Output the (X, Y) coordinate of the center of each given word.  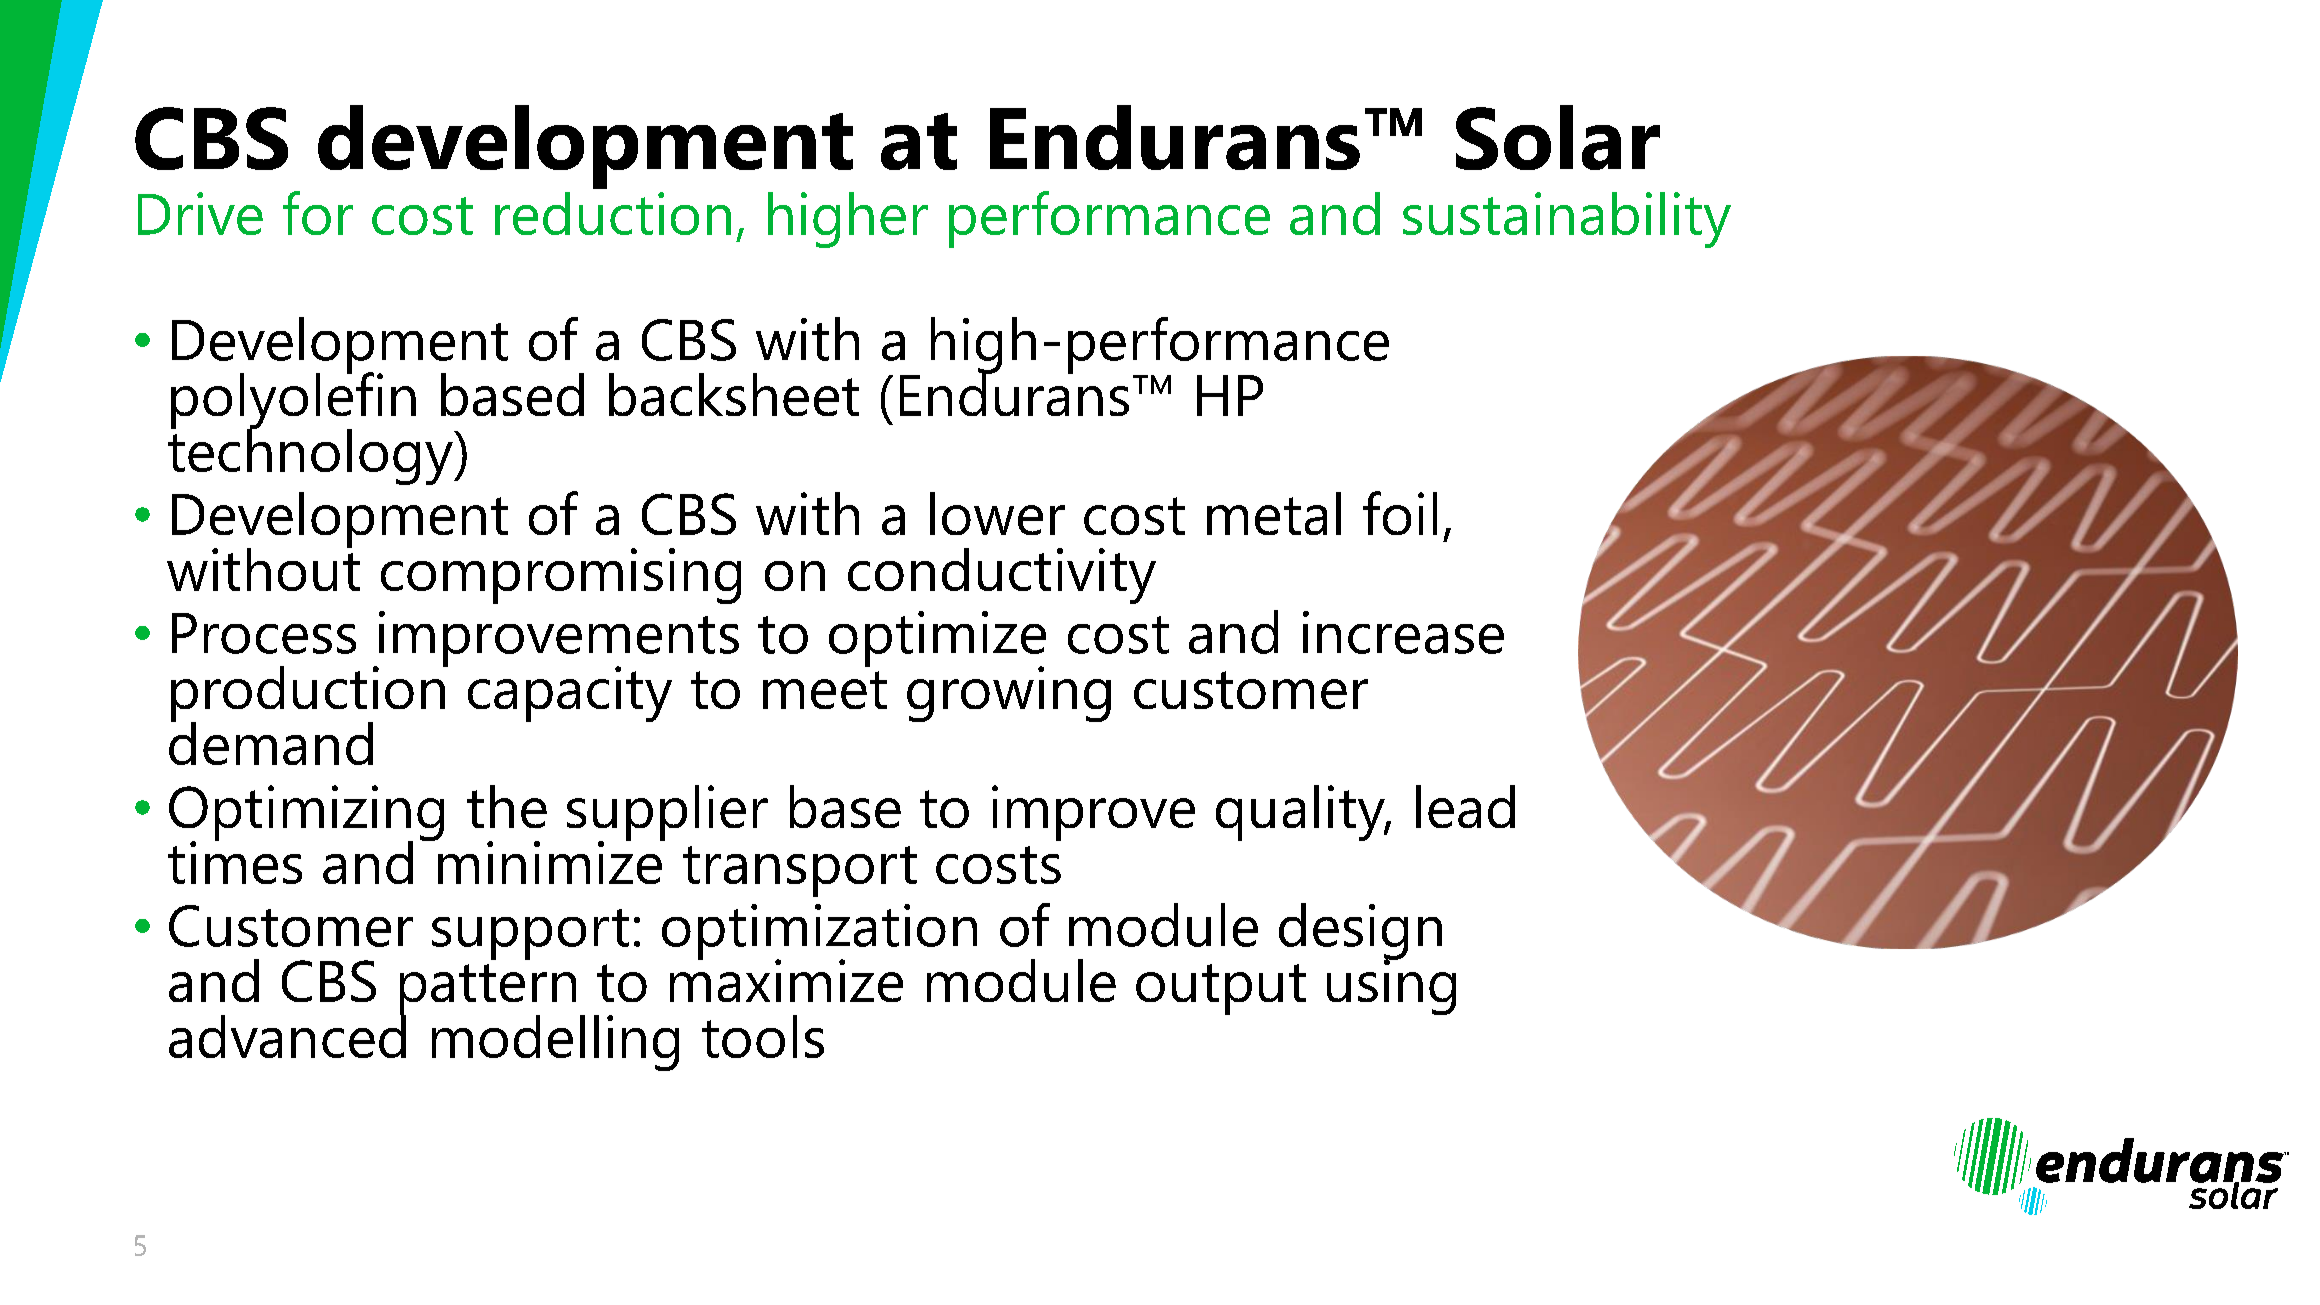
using (1391, 986)
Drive (200, 213)
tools (763, 1036)
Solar (1558, 137)
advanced (287, 1035)
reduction (613, 213)
